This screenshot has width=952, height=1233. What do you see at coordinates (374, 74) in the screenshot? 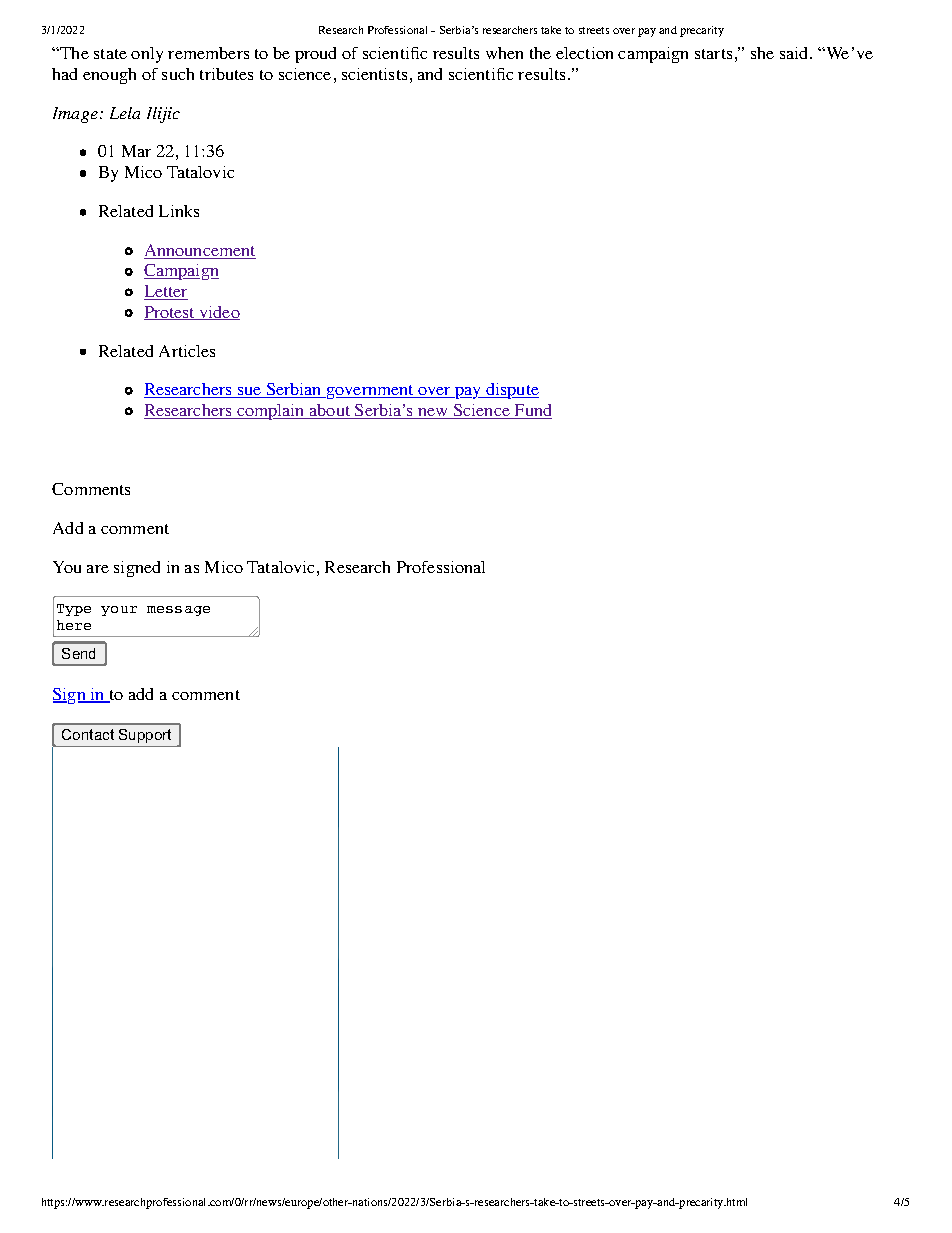
I see `scientists` at bounding box center [374, 74].
